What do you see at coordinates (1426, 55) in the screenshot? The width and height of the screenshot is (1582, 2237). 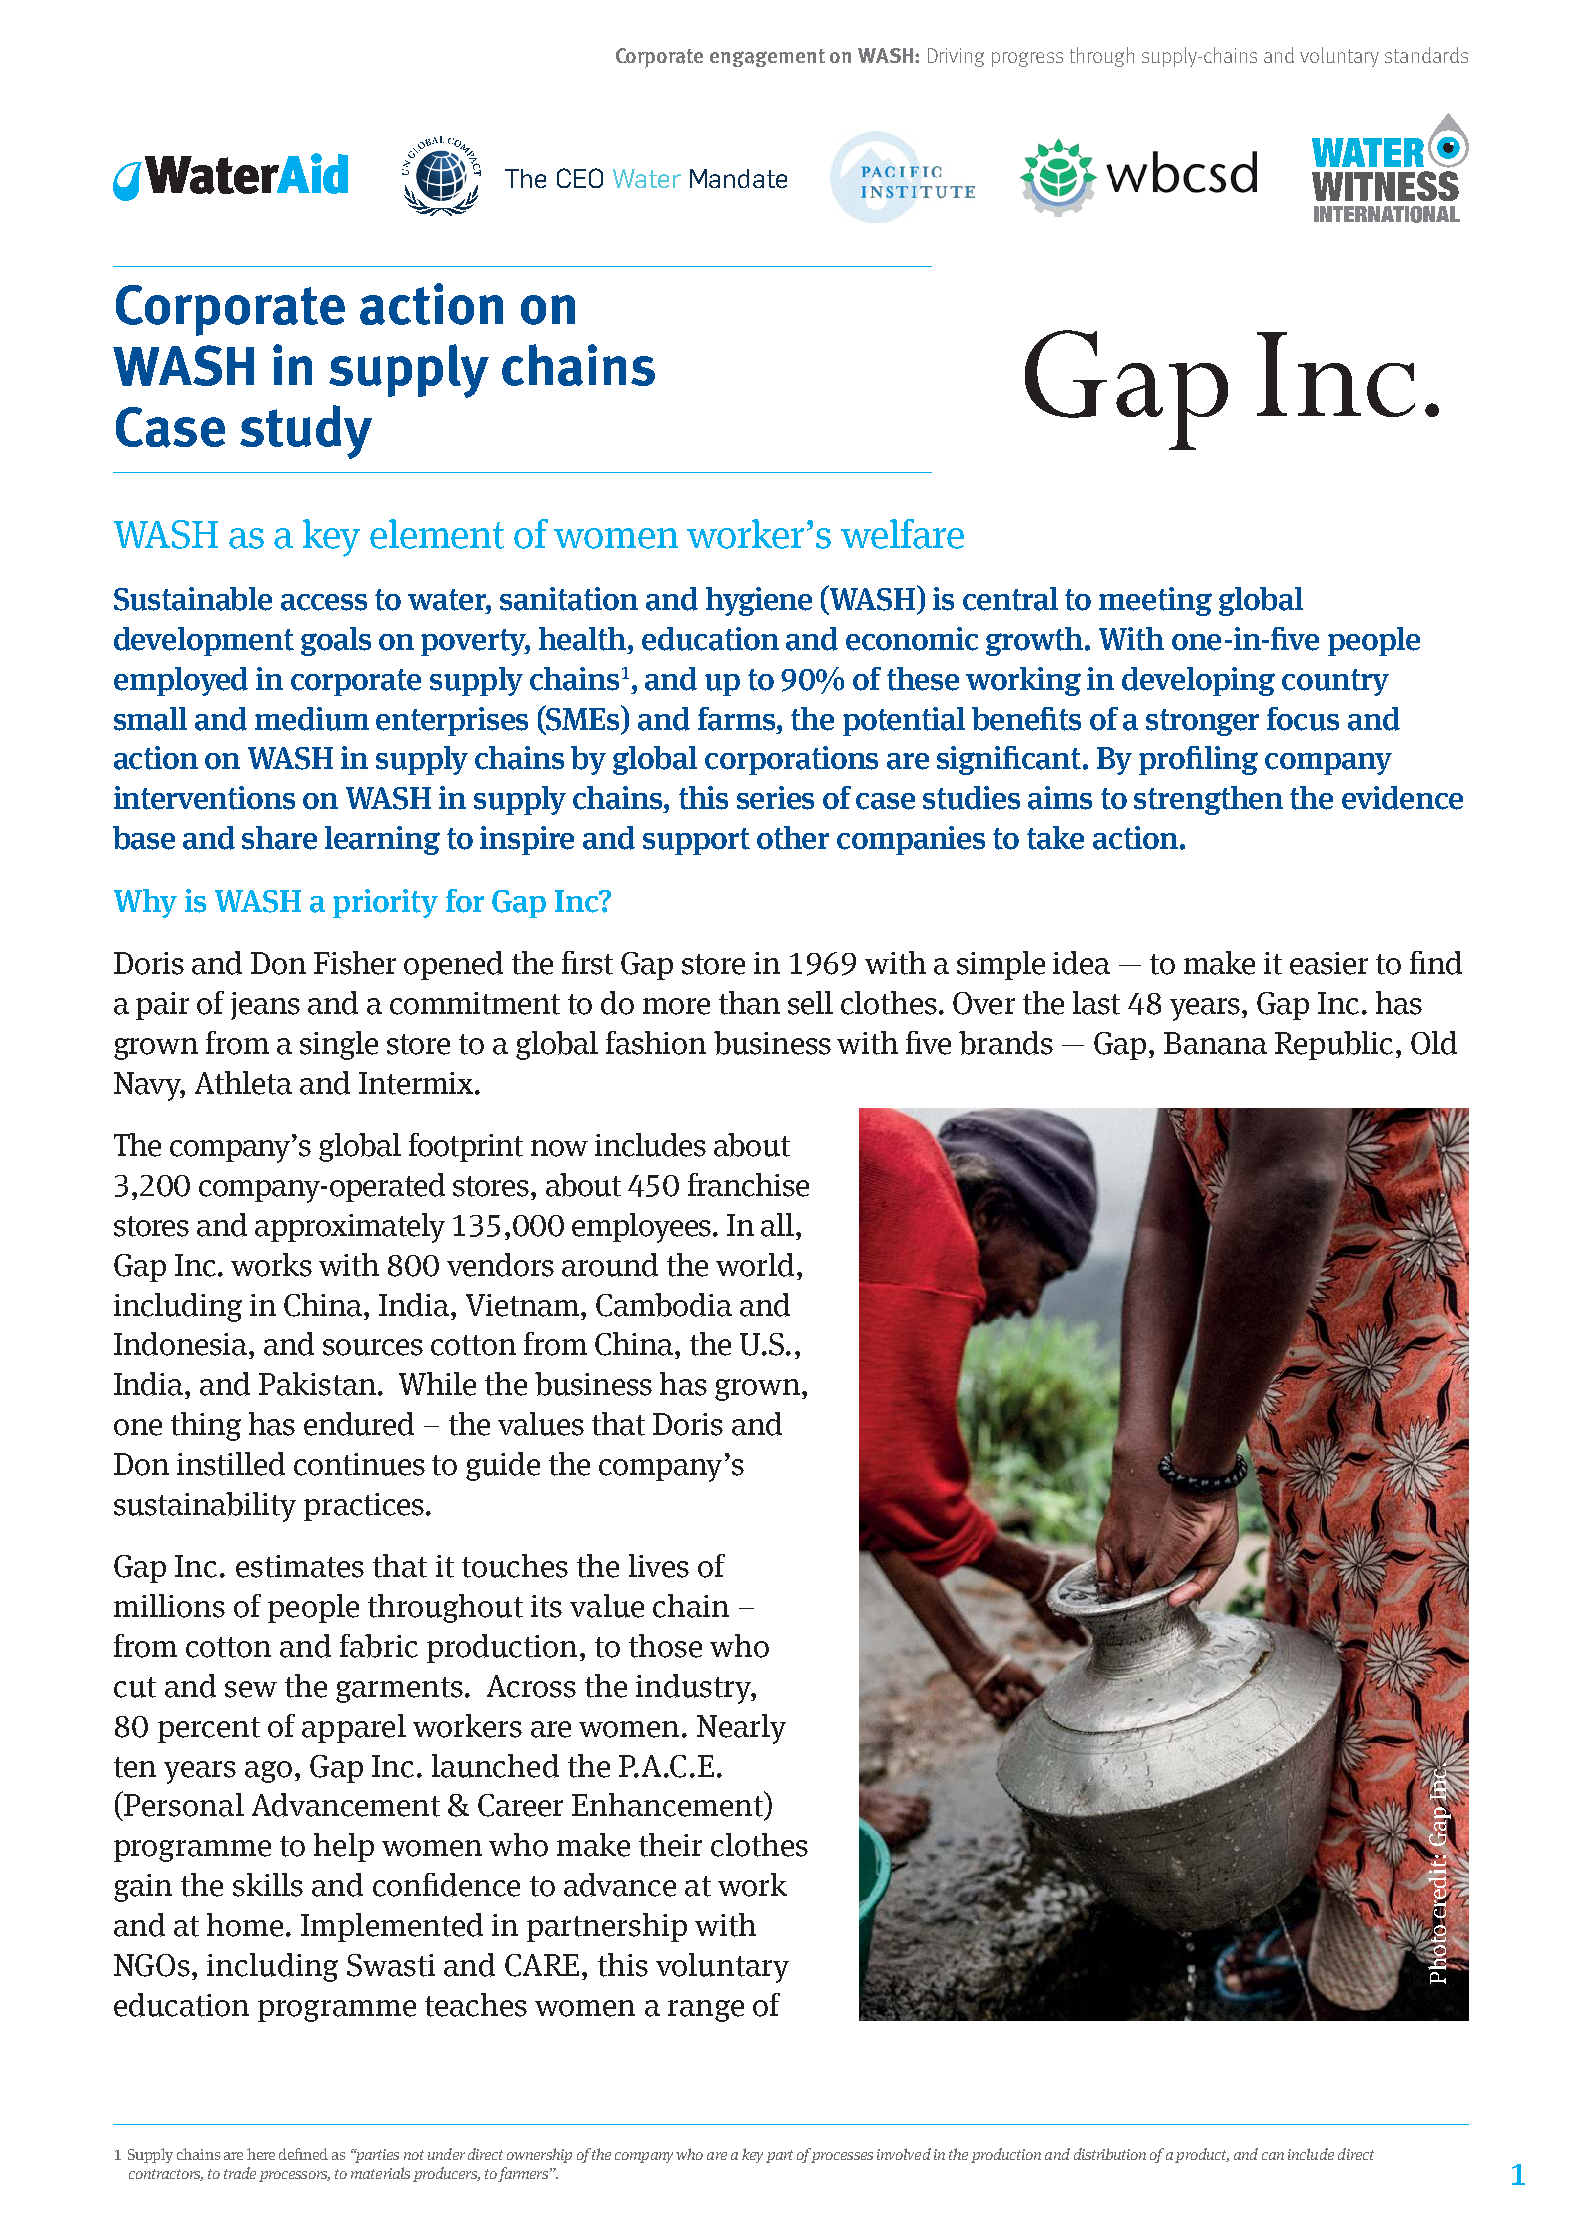 I see `standards` at bounding box center [1426, 55].
